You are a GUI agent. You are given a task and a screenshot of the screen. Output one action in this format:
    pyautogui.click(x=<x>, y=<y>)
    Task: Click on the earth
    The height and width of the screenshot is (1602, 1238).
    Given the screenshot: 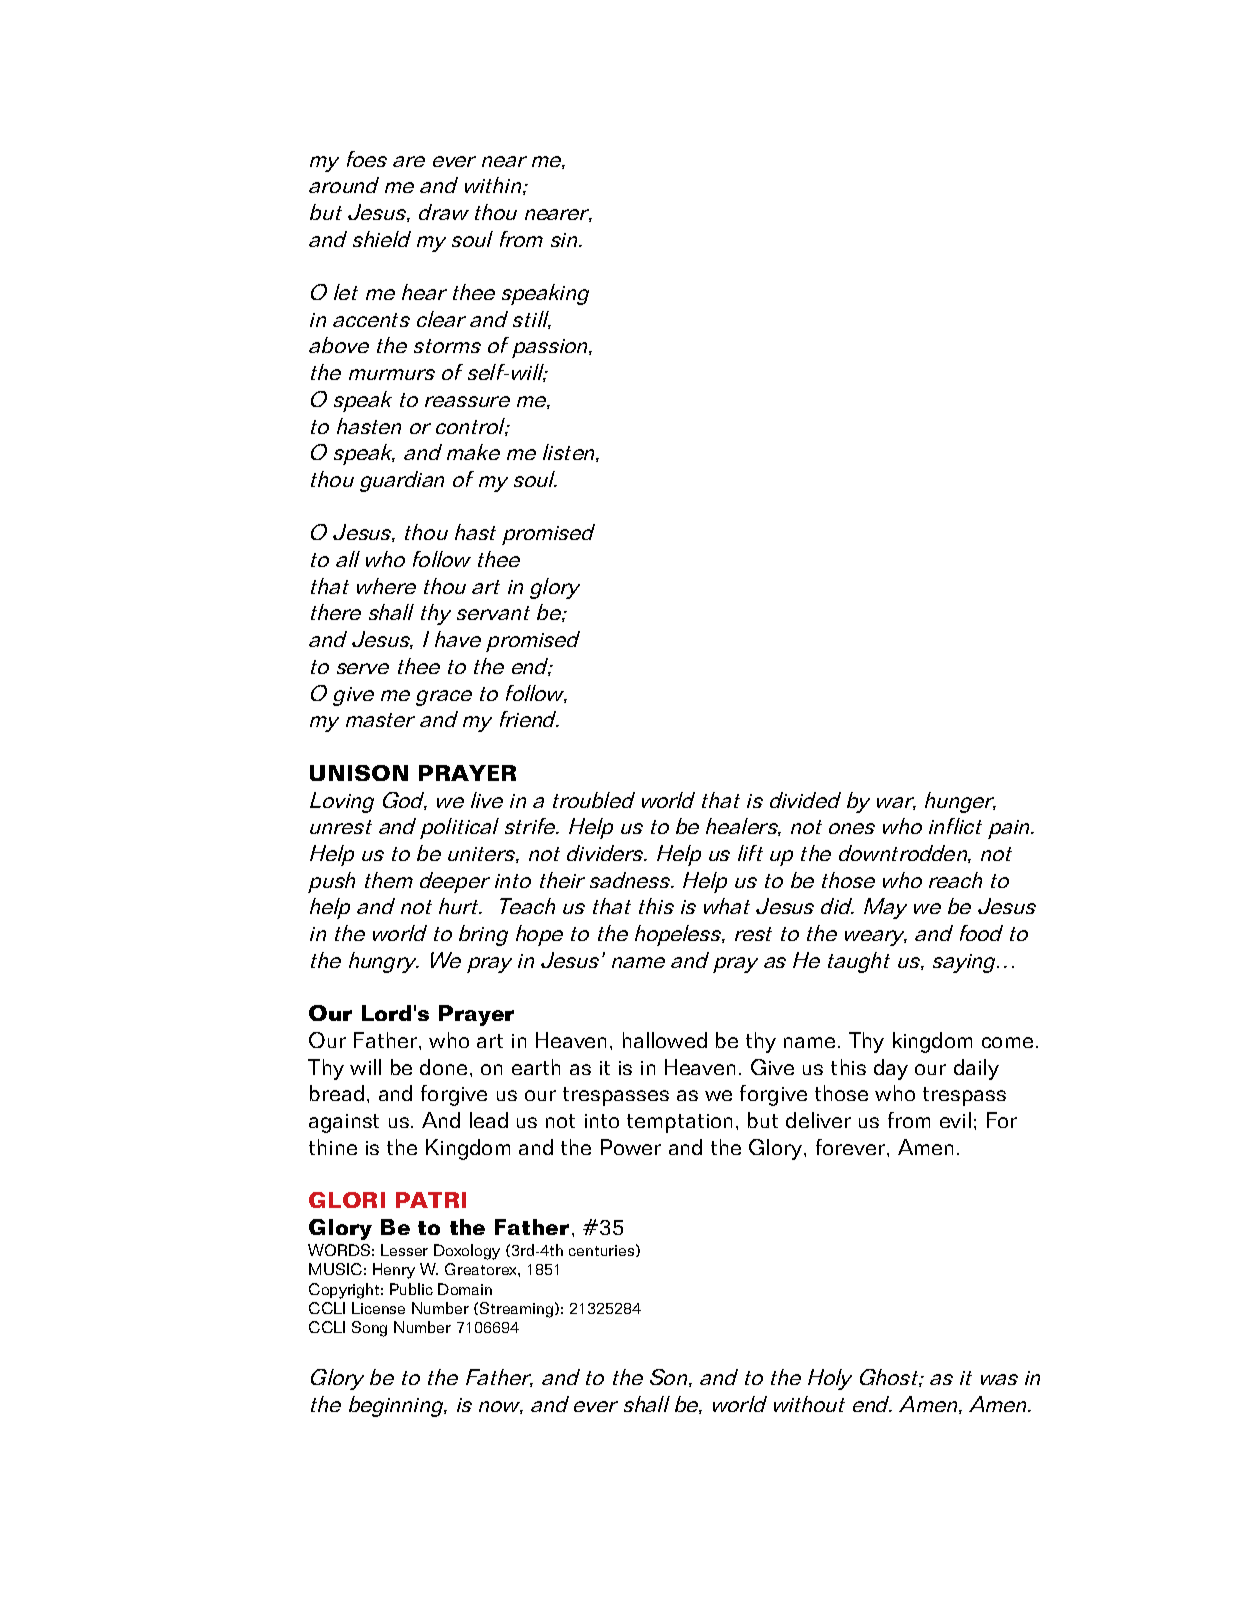 What is the action you would take?
    pyautogui.click(x=536, y=1067)
